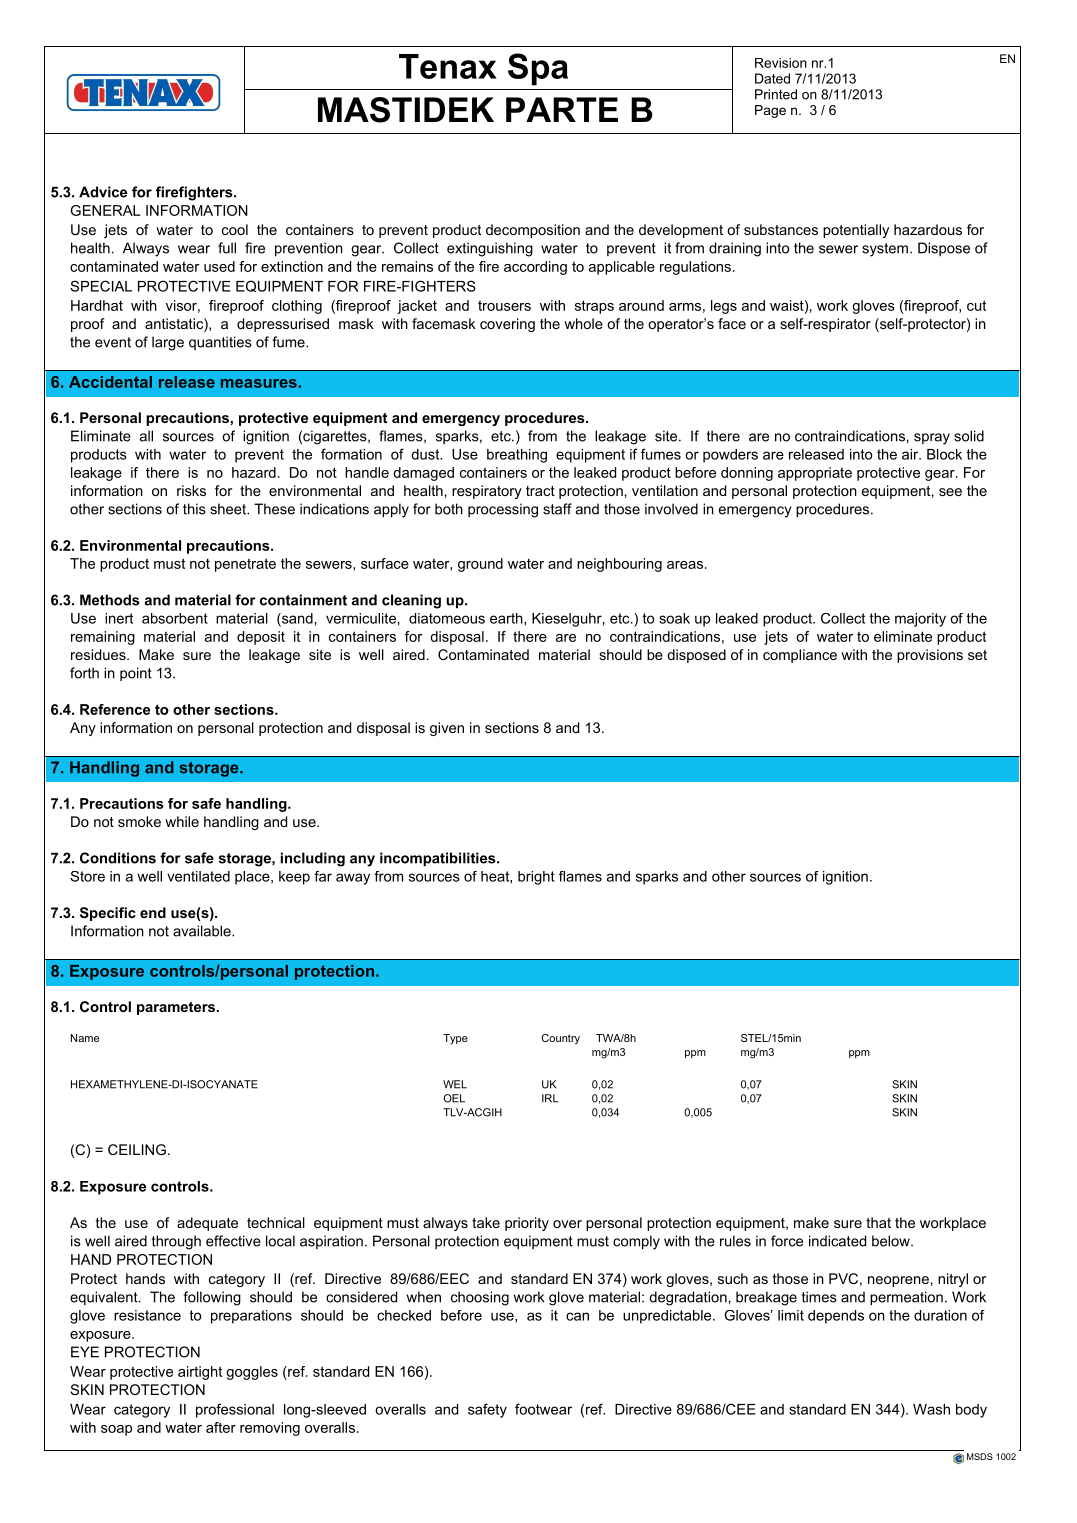 The width and height of the page is (1077, 1523). Describe the element at coordinates (182, 821) in the page. I see `while` at that location.
